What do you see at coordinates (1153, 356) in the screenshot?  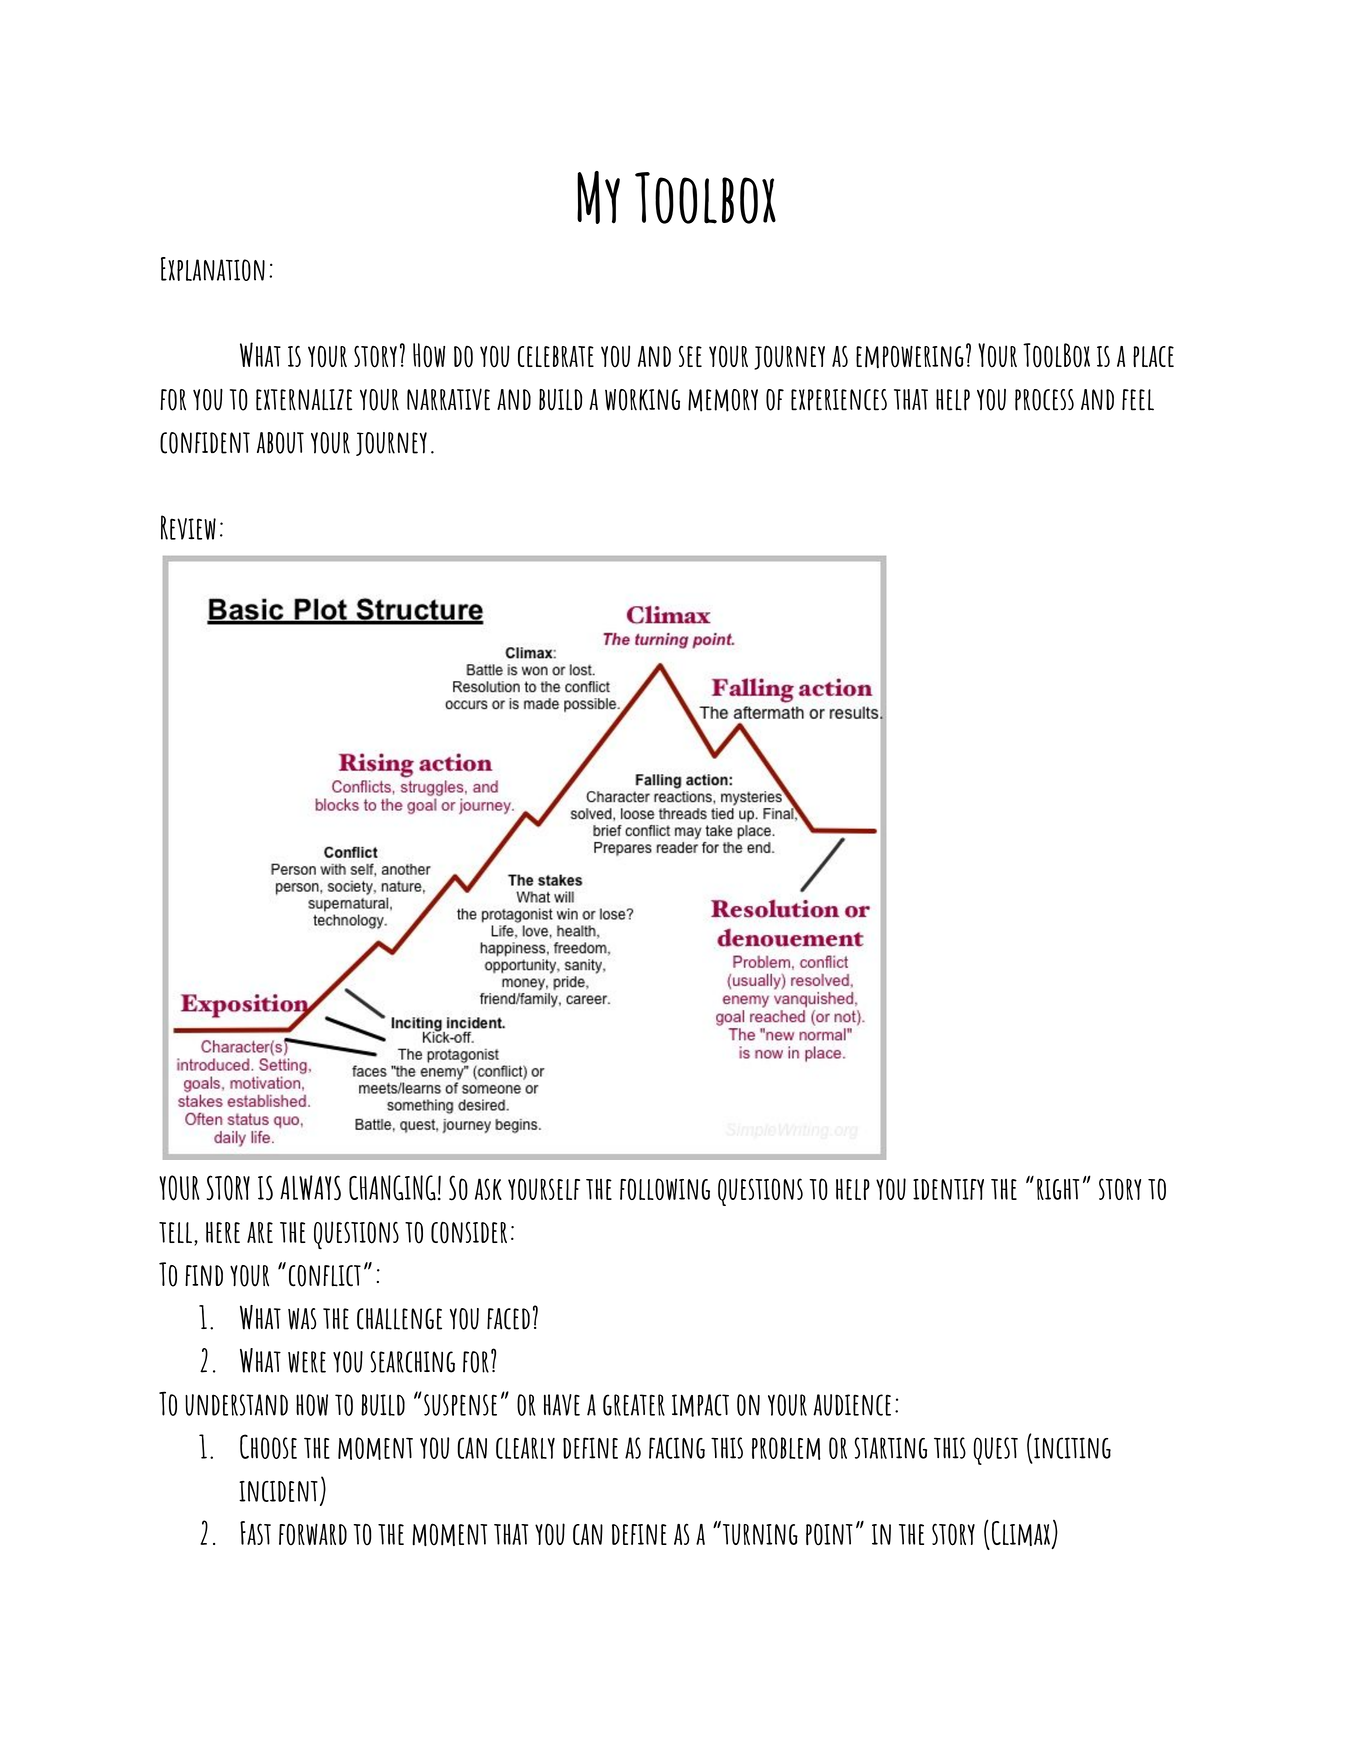 I see `place` at bounding box center [1153, 356].
